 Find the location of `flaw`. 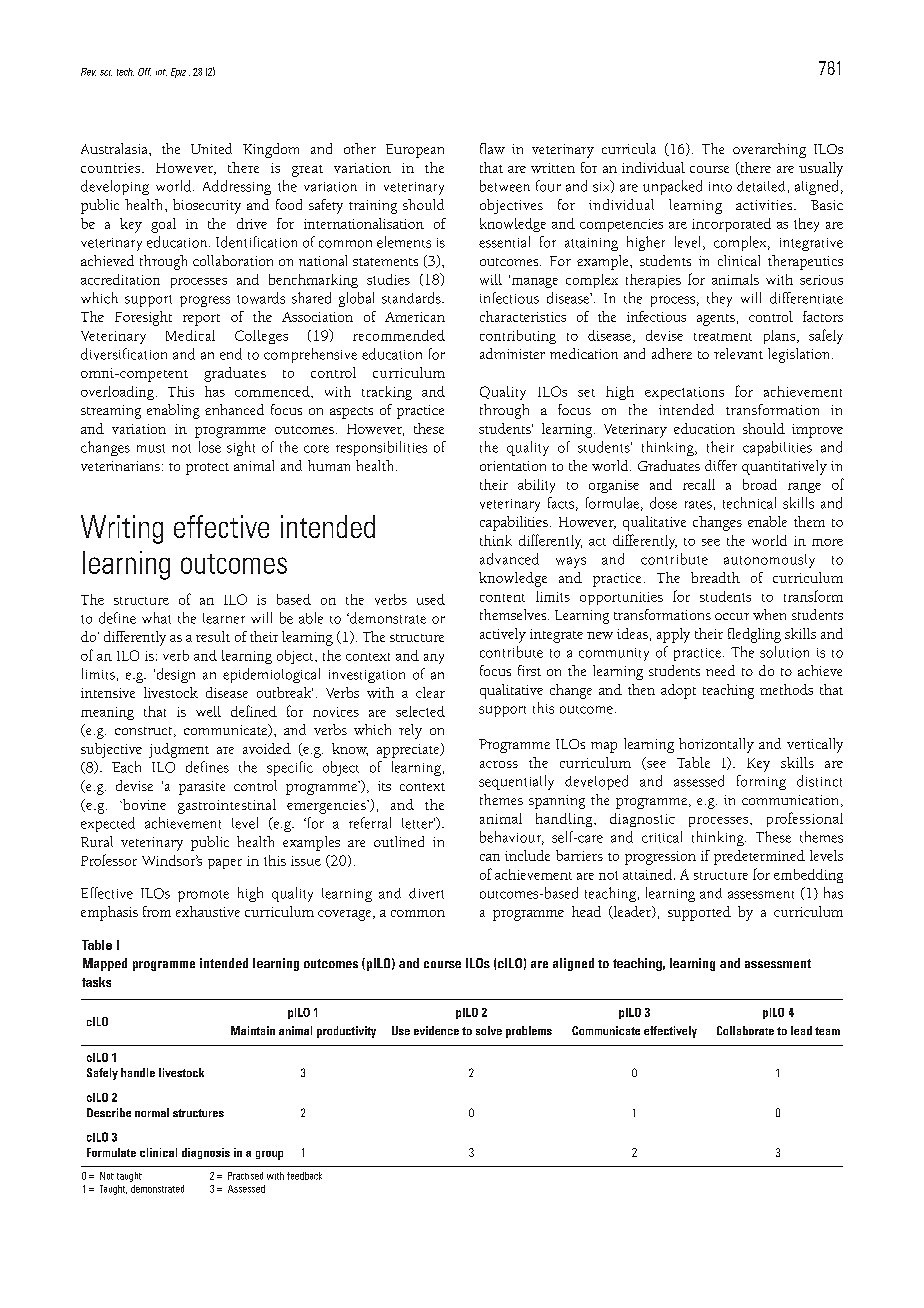

flaw is located at coordinates (492, 148).
